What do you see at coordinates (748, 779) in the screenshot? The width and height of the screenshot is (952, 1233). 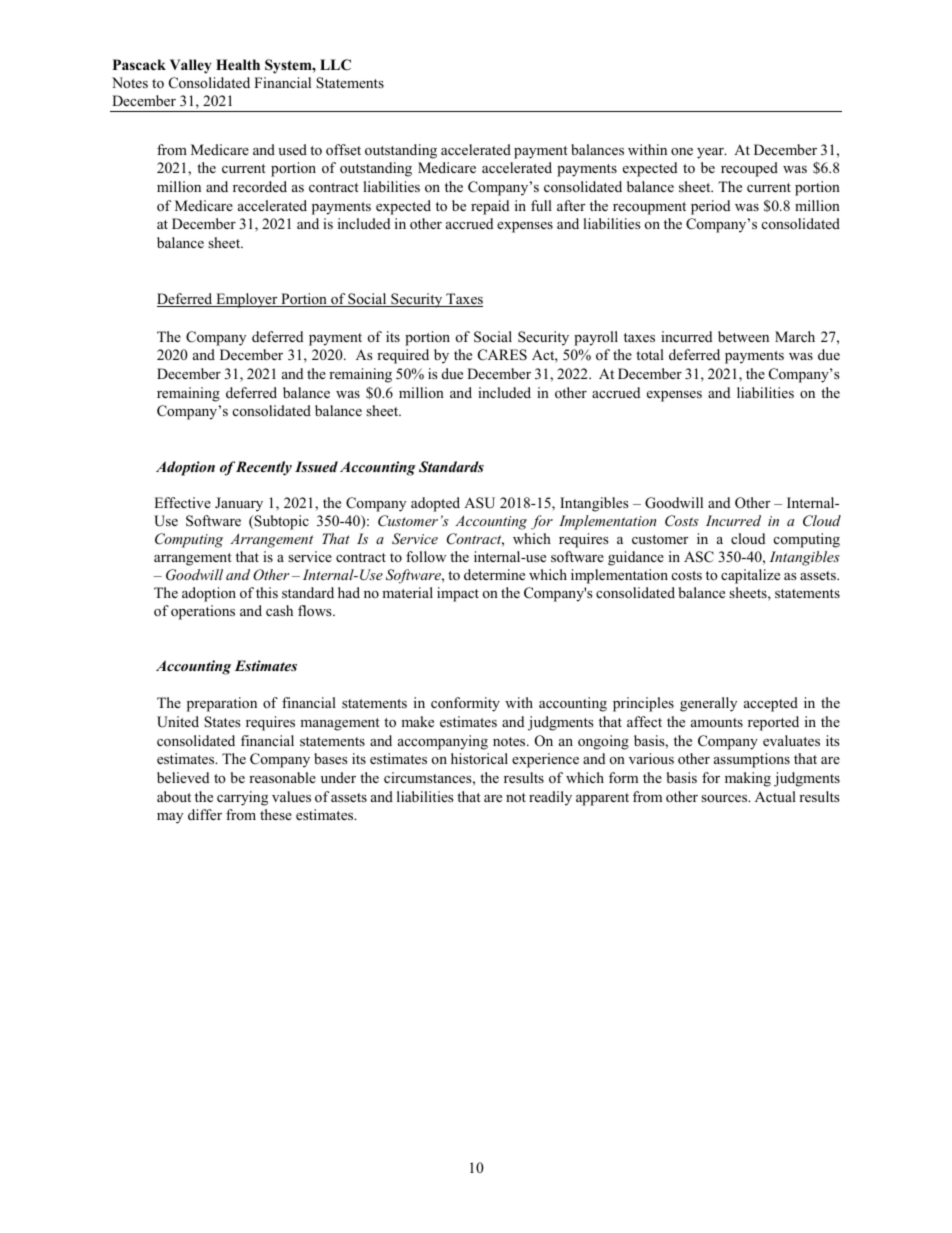 I see `making` at bounding box center [748, 779].
